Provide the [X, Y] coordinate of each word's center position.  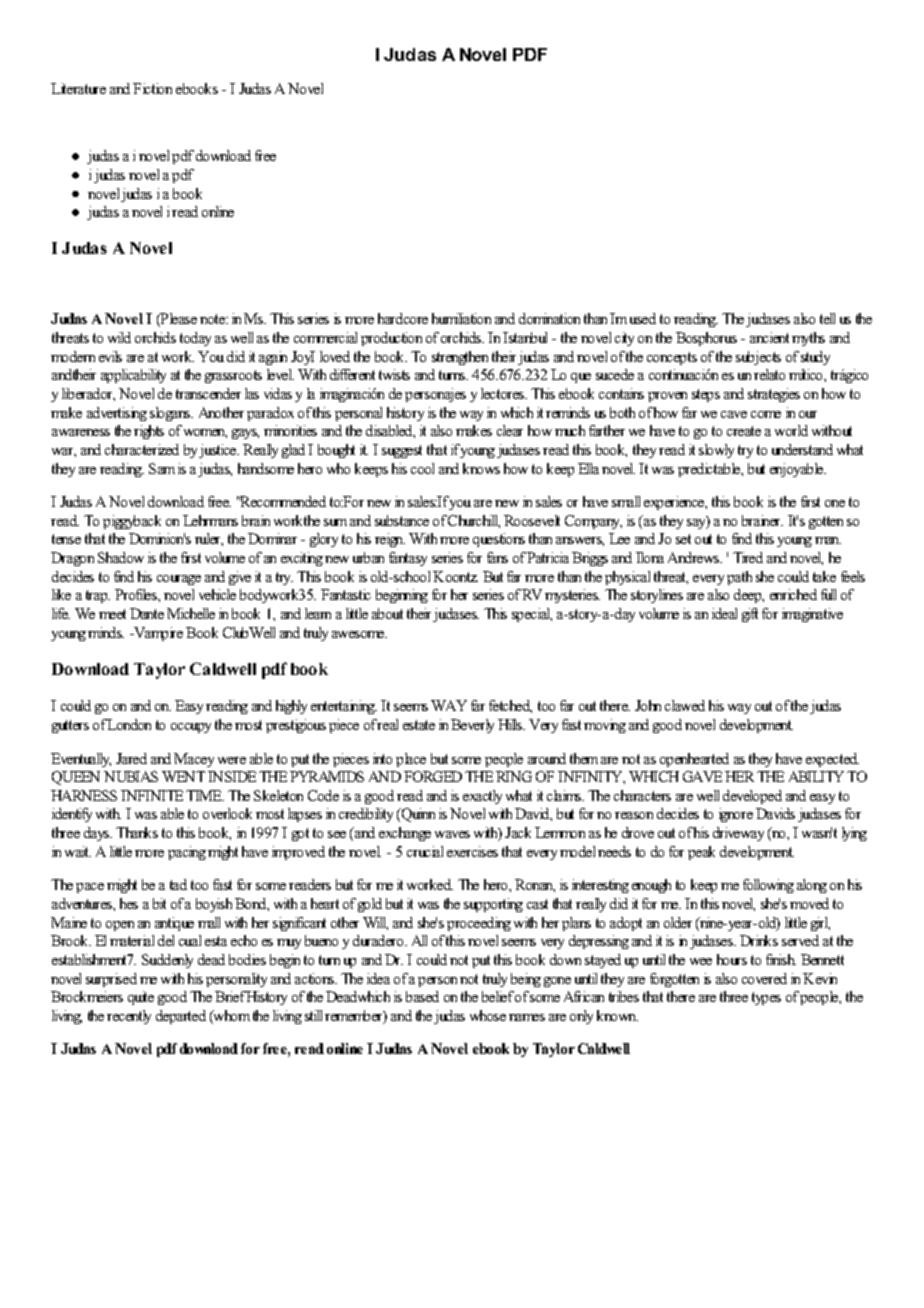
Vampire [157, 634]
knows [481, 468]
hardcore [403, 318]
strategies [774, 395]
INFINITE [152, 795]
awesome [359, 634]
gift [750, 615]
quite [141, 998]
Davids [775, 813]
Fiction [152, 88]
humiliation [461, 318]
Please [178, 320]
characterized [142, 449]
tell [827, 318]
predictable [710, 470]
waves [452, 834]
